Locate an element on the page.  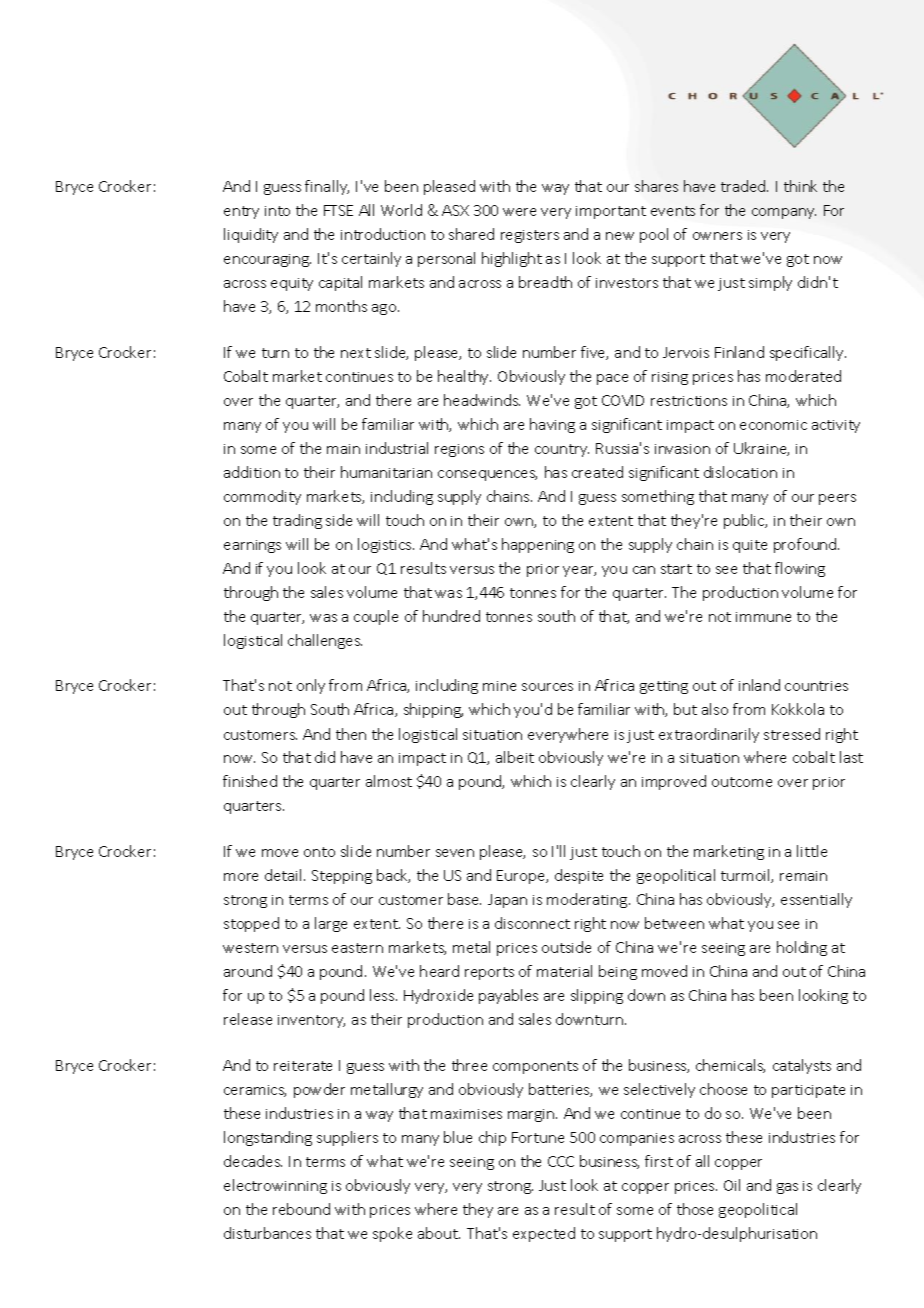
only is located at coordinates (311, 686).
